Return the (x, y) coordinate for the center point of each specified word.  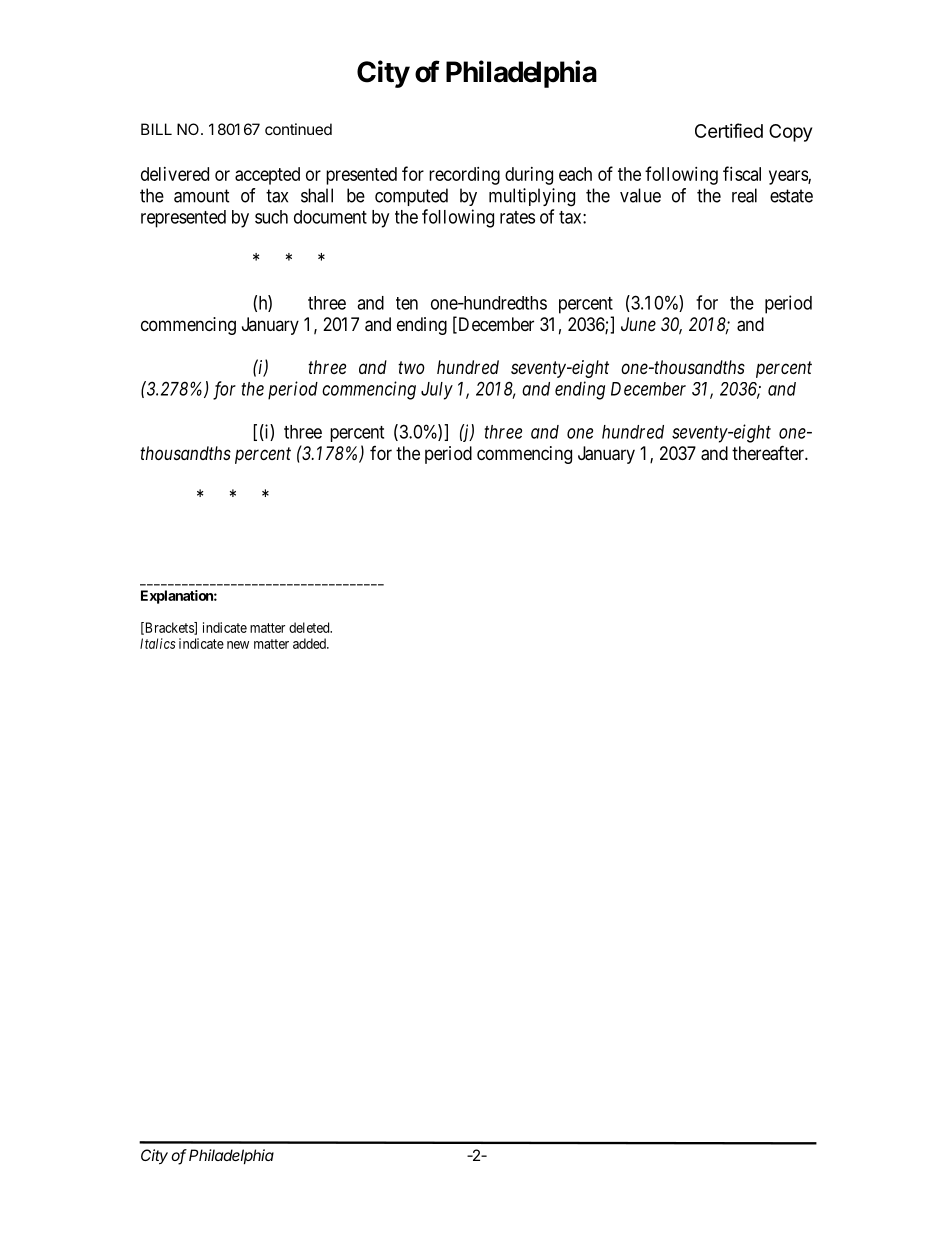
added (310, 643)
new (238, 645)
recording (464, 176)
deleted (310, 627)
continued (298, 129)
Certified (729, 130)
